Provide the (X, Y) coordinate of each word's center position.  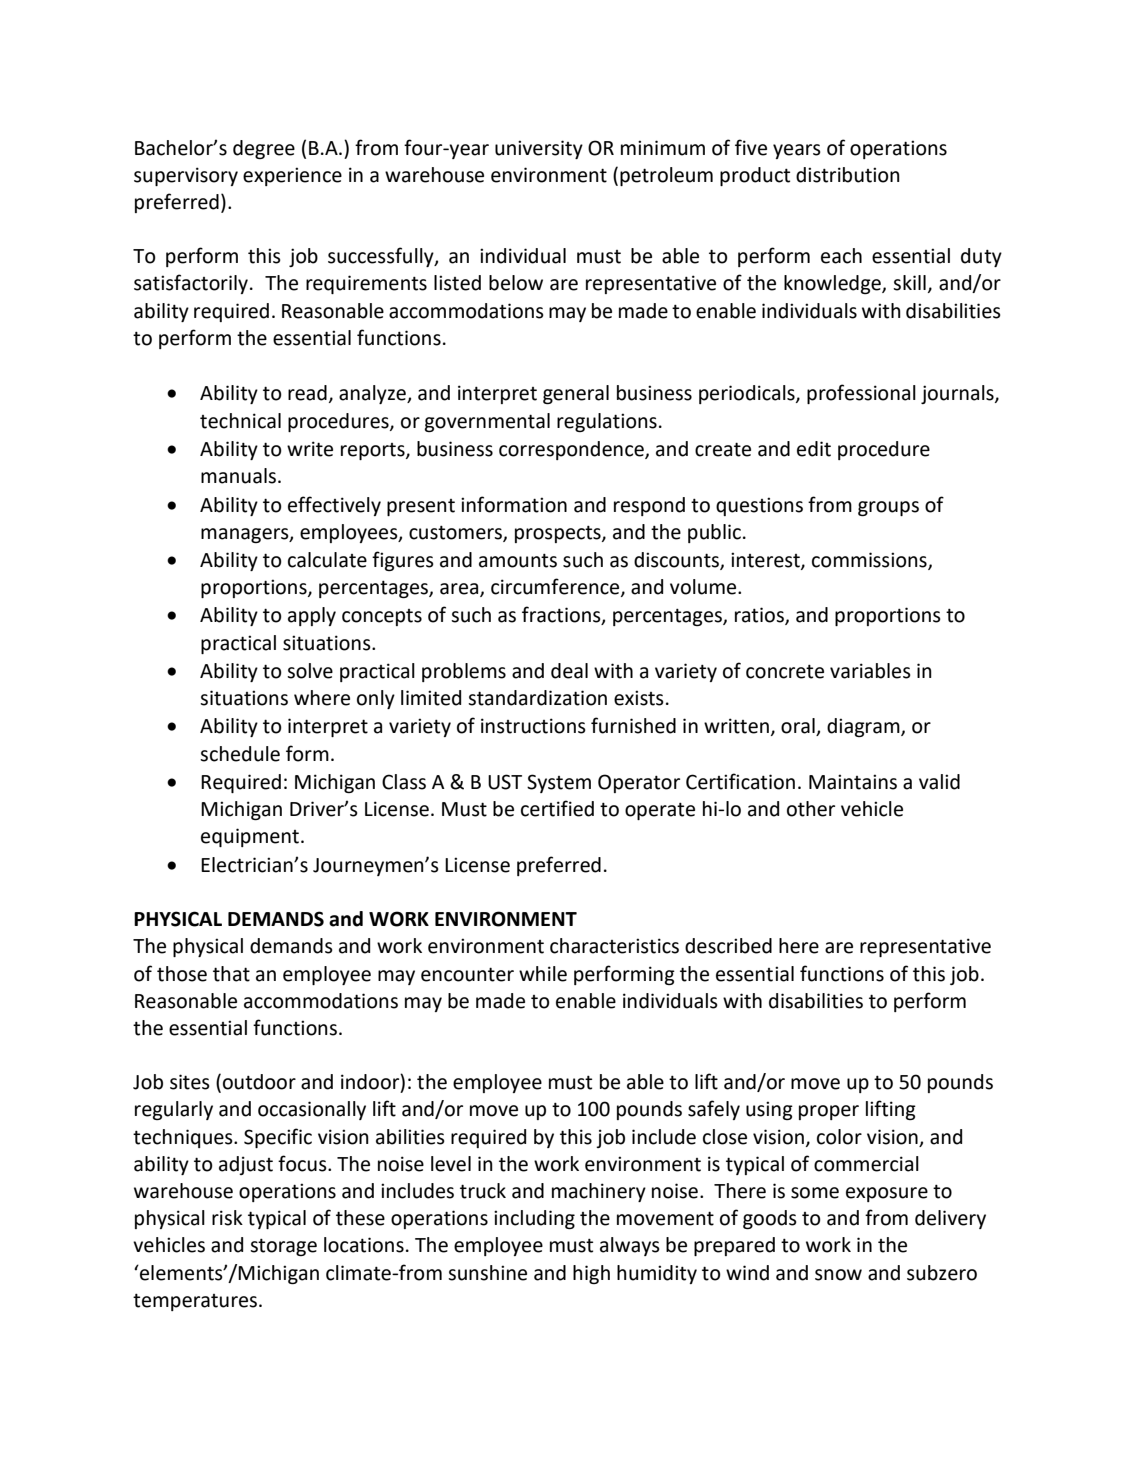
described (728, 946)
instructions (533, 726)
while (543, 974)
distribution (848, 175)
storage (283, 1247)
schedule (240, 754)
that (231, 974)
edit (814, 449)
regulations (607, 422)
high (591, 1274)
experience (292, 176)
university (539, 149)
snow (838, 1275)
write (310, 449)
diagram (864, 727)
